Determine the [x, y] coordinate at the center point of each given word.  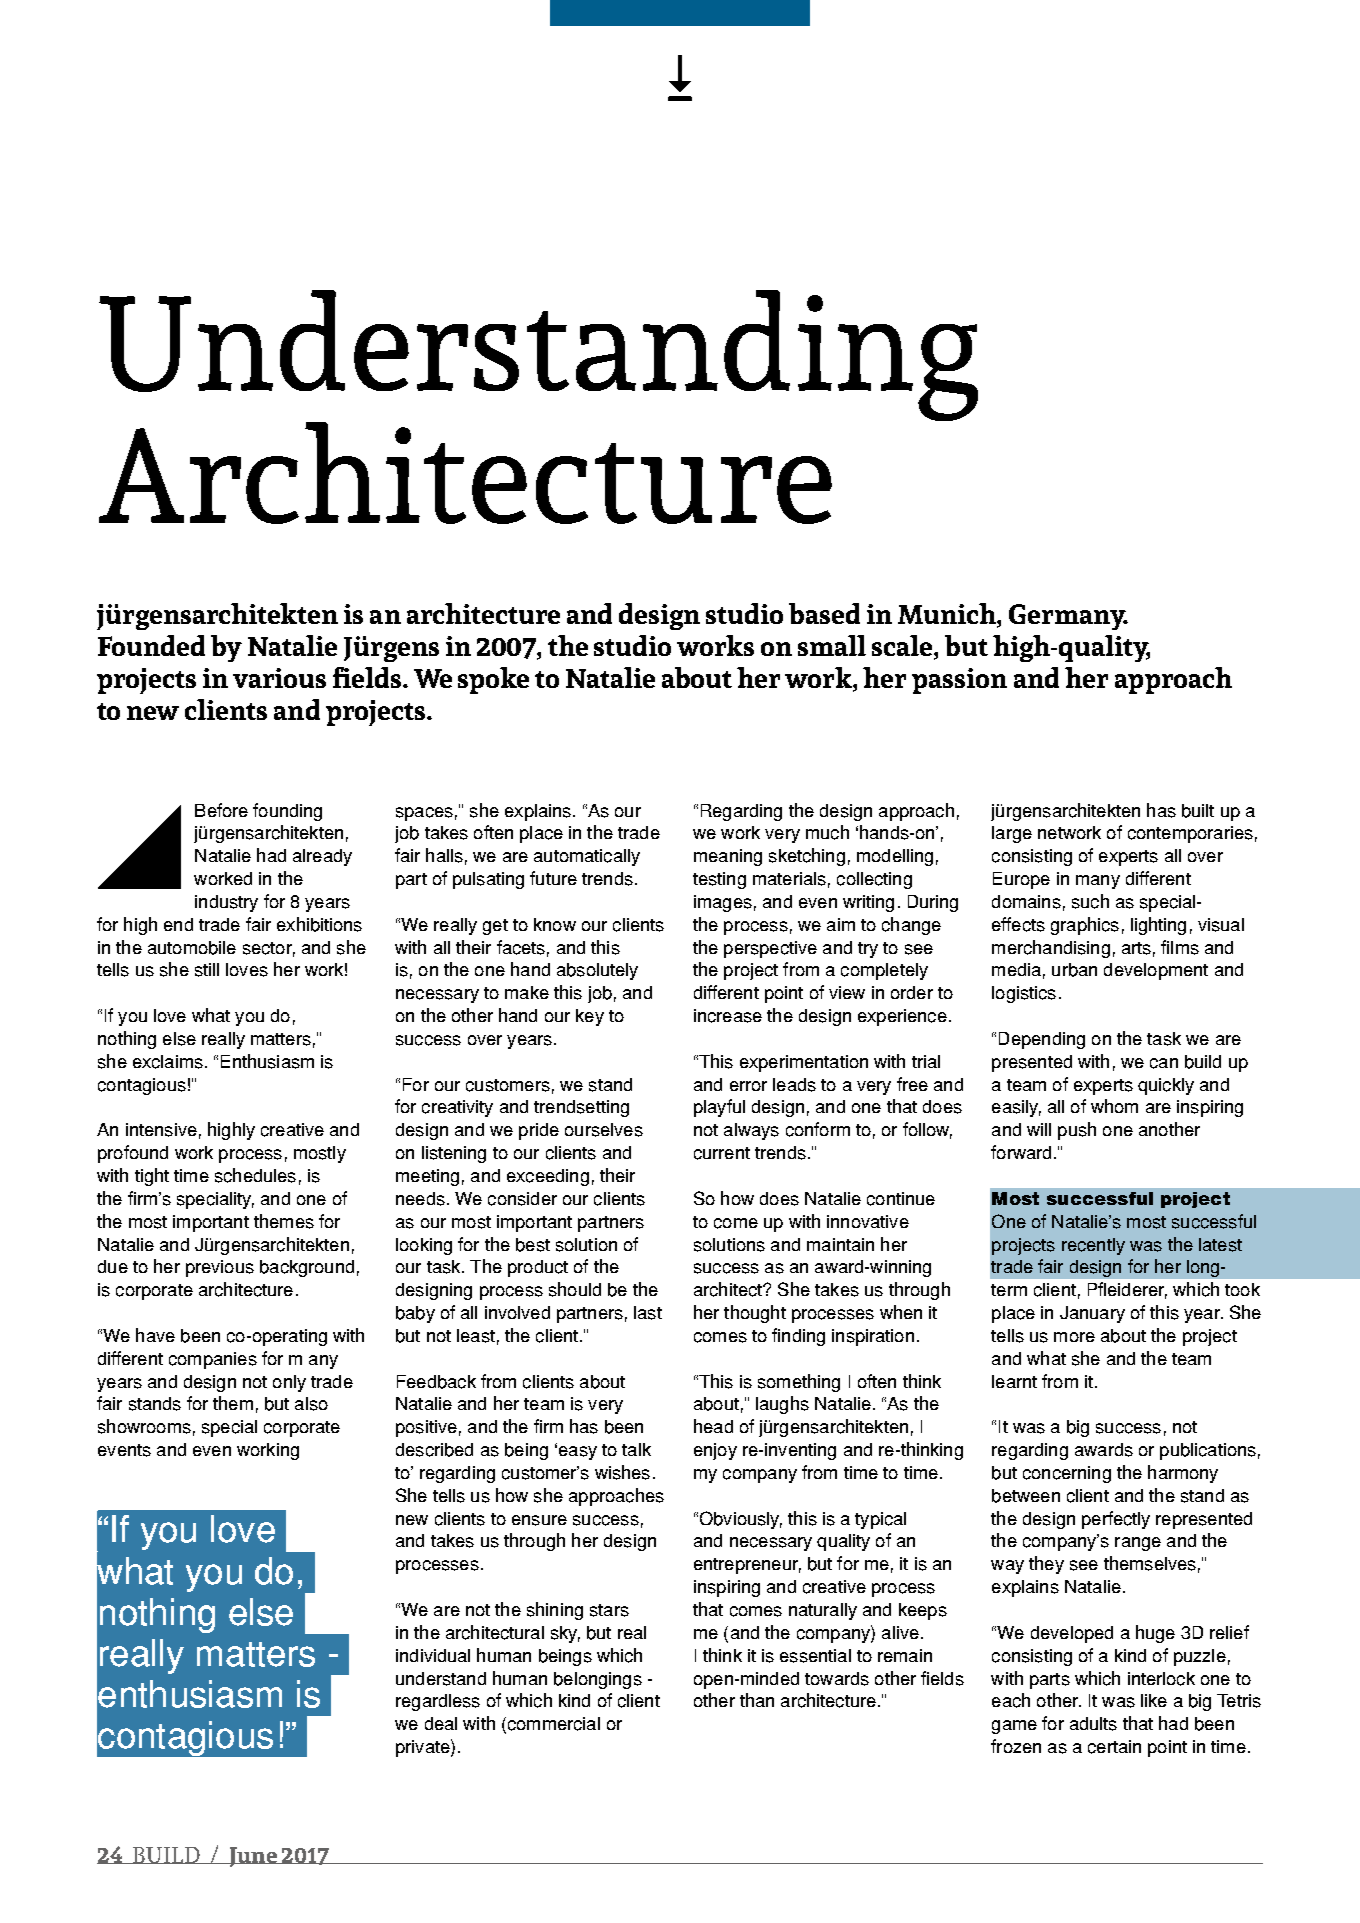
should [575, 1289]
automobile [192, 948]
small [832, 645]
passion [959, 681]
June [253, 1857]
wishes [622, 1472]
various [279, 678]
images [723, 903]
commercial [552, 1725]
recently [1093, 1246]
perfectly [1116, 1520]
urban [1074, 970]
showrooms [144, 1426]
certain [1114, 1747]
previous [220, 1268]
